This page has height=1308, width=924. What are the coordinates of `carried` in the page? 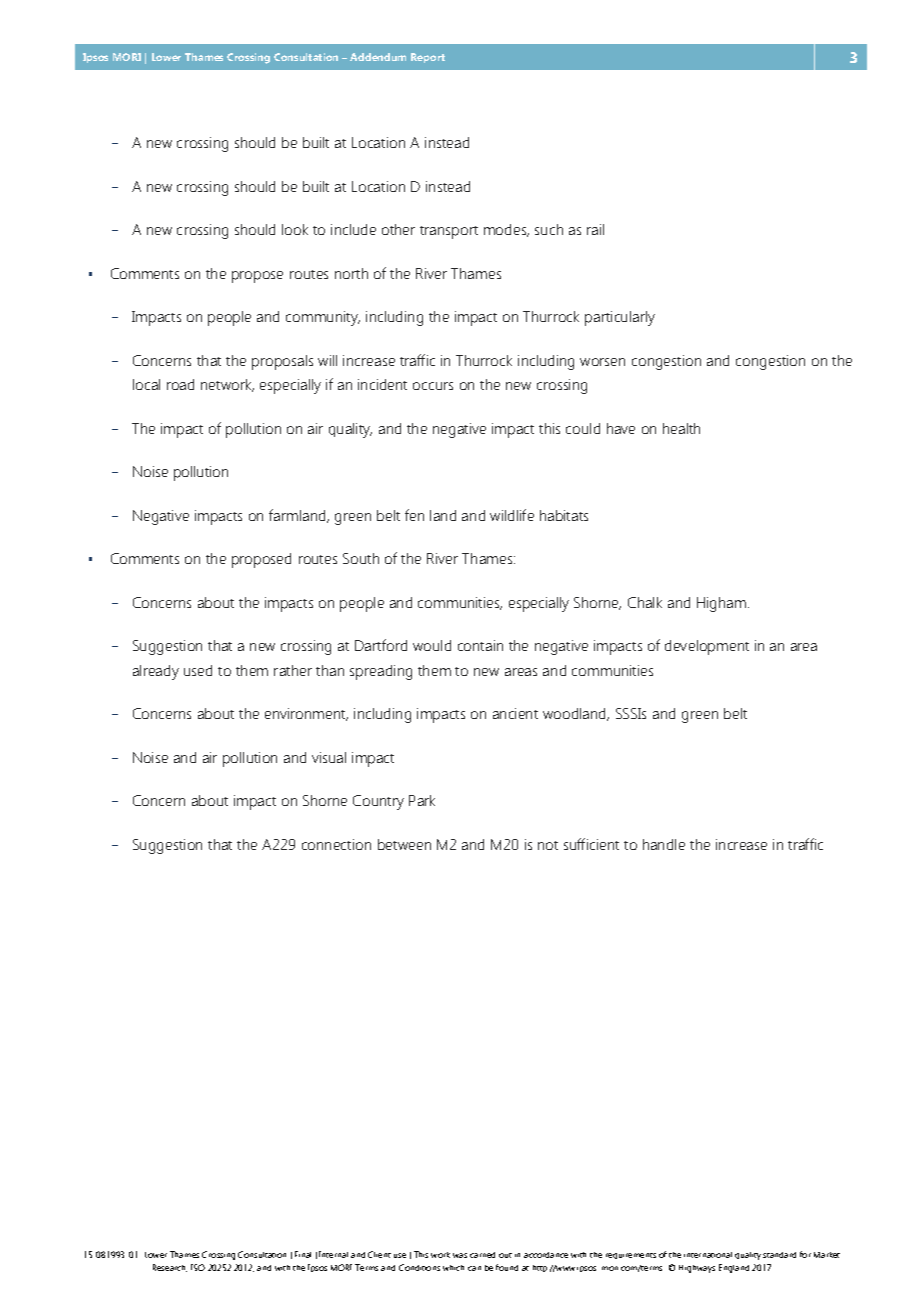 It's located at (482, 1255).
